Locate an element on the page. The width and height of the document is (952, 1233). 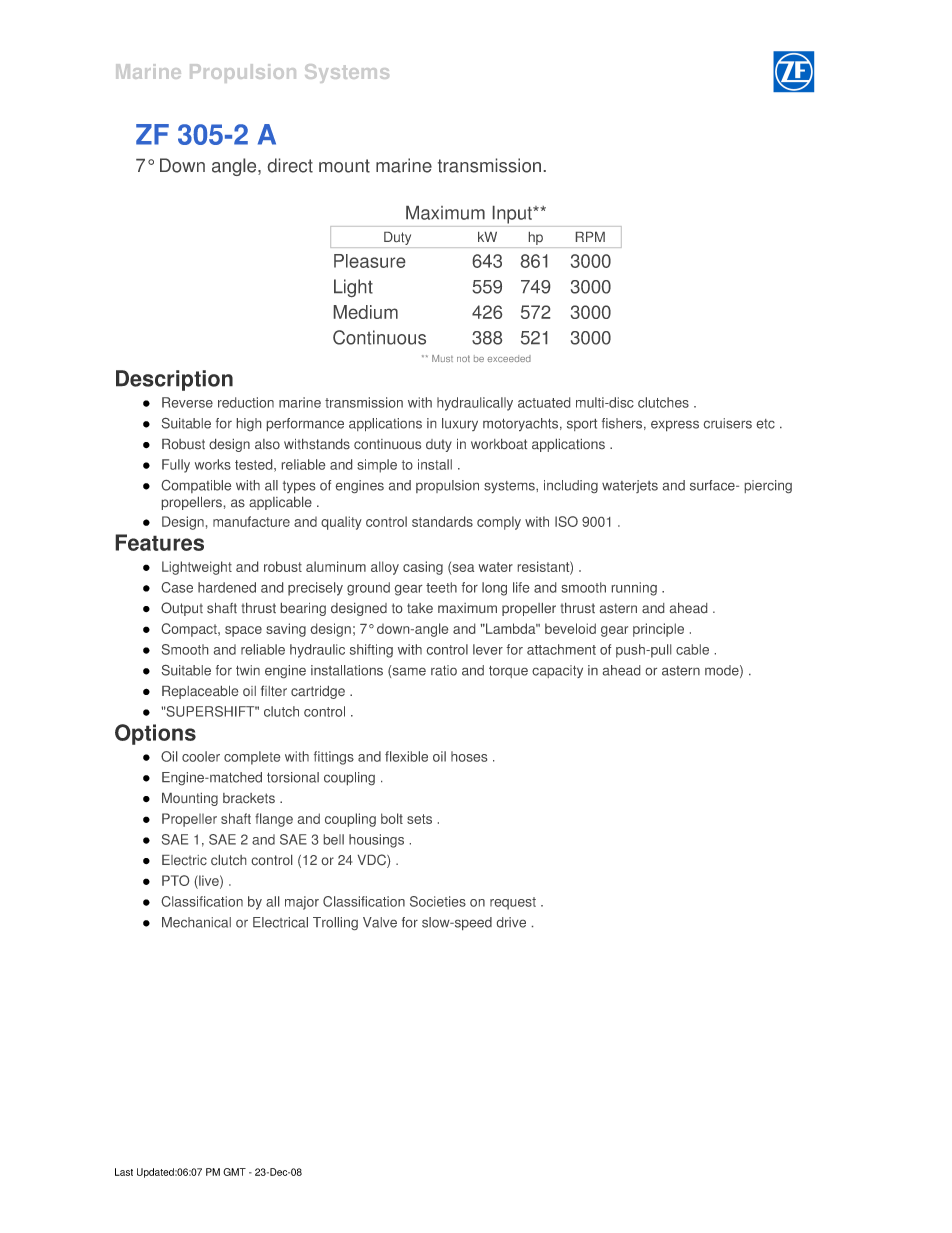
Valve is located at coordinates (380, 922).
